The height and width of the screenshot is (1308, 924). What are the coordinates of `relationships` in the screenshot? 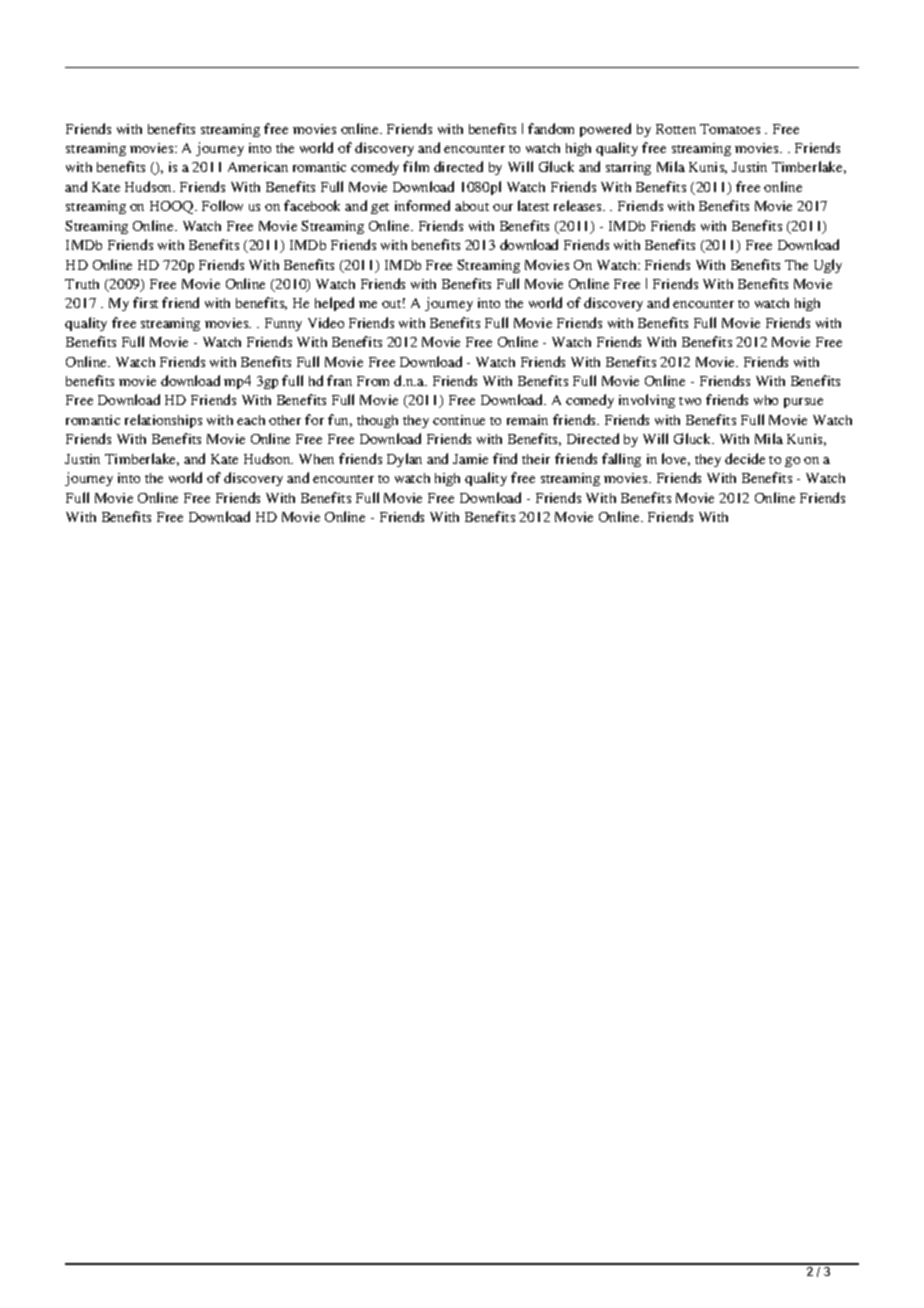 It's located at (163, 421).
